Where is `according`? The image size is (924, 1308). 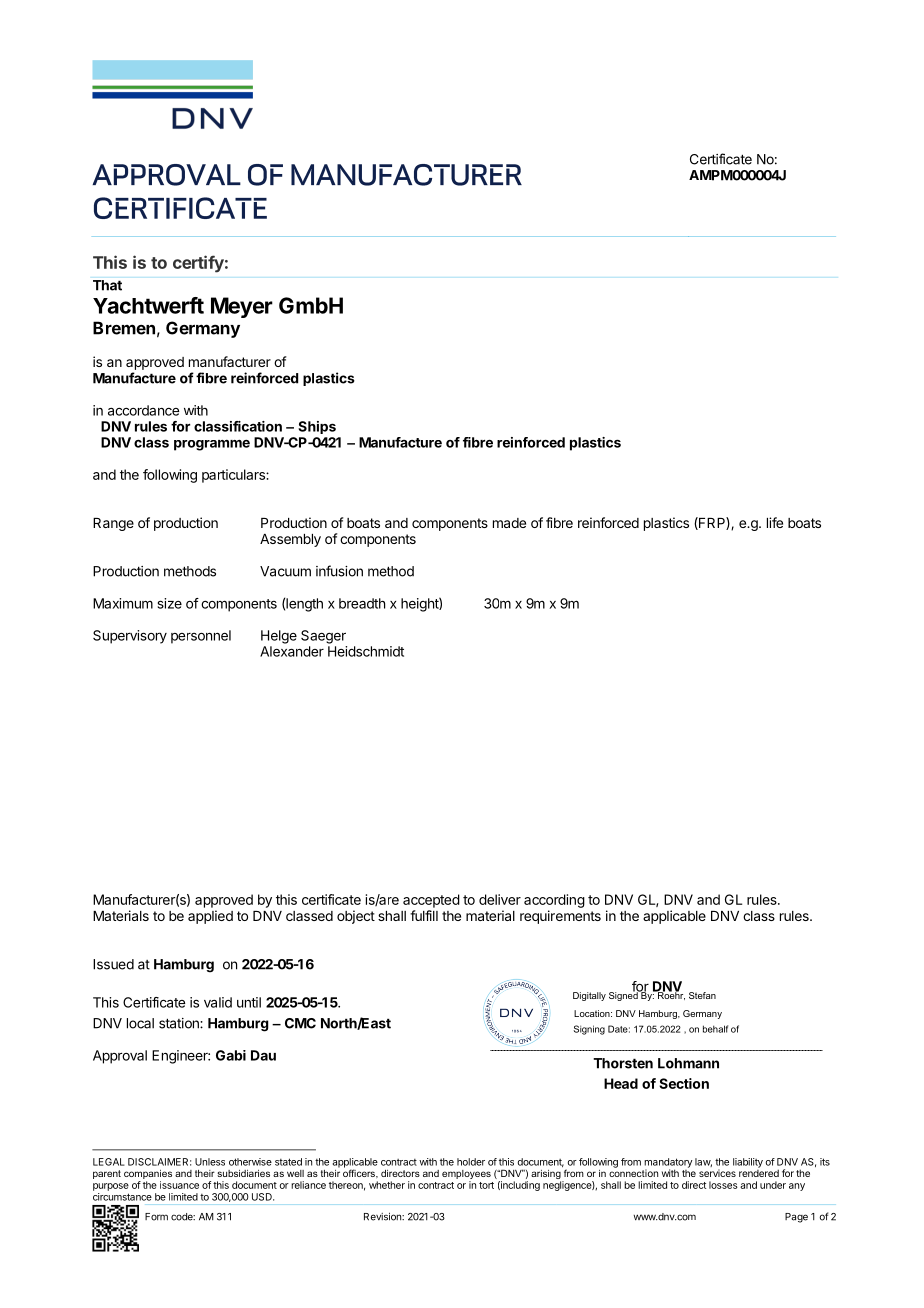
according is located at coordinates (554, 901).
